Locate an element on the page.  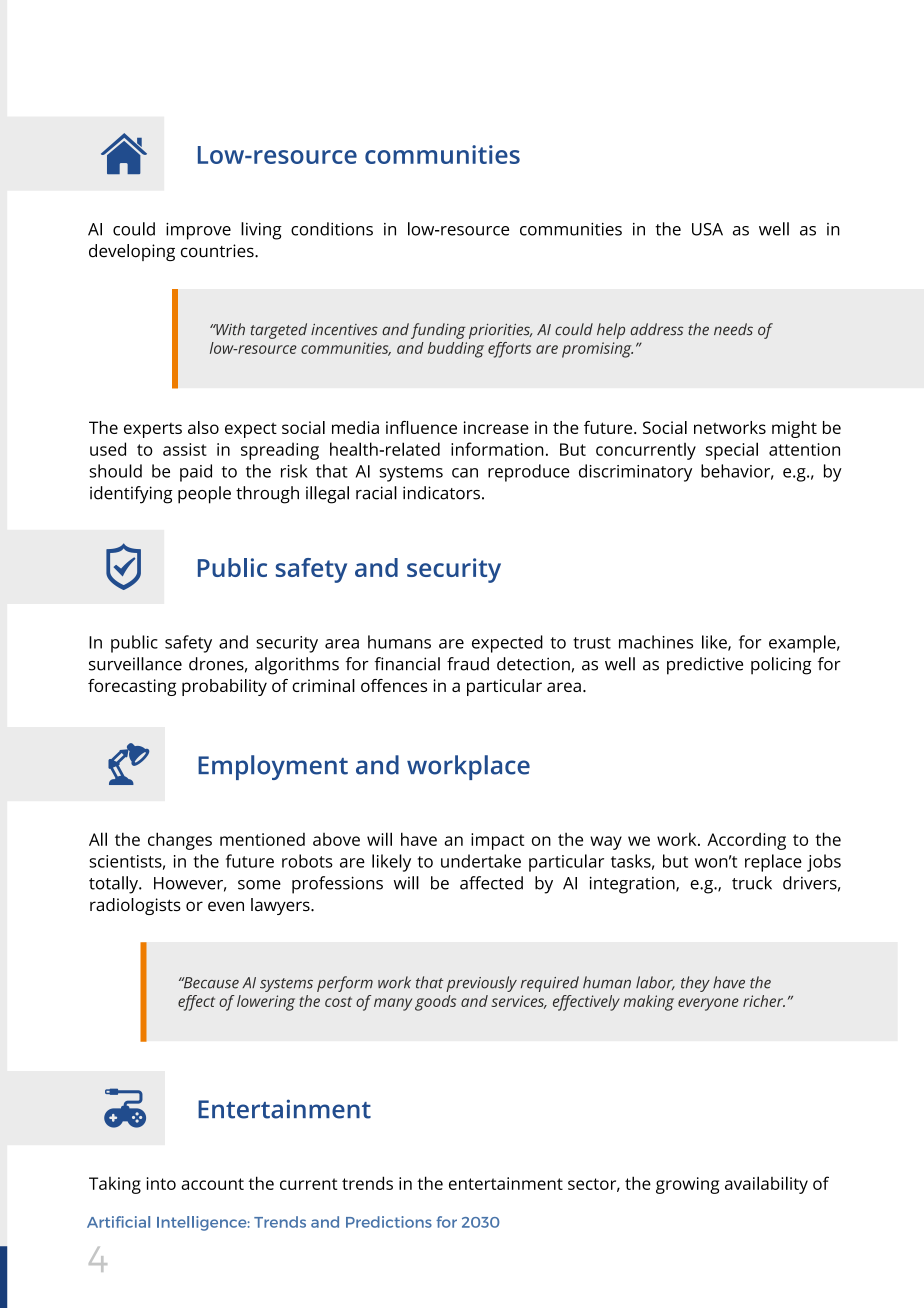
countries is located at coordinates (218, 251).
